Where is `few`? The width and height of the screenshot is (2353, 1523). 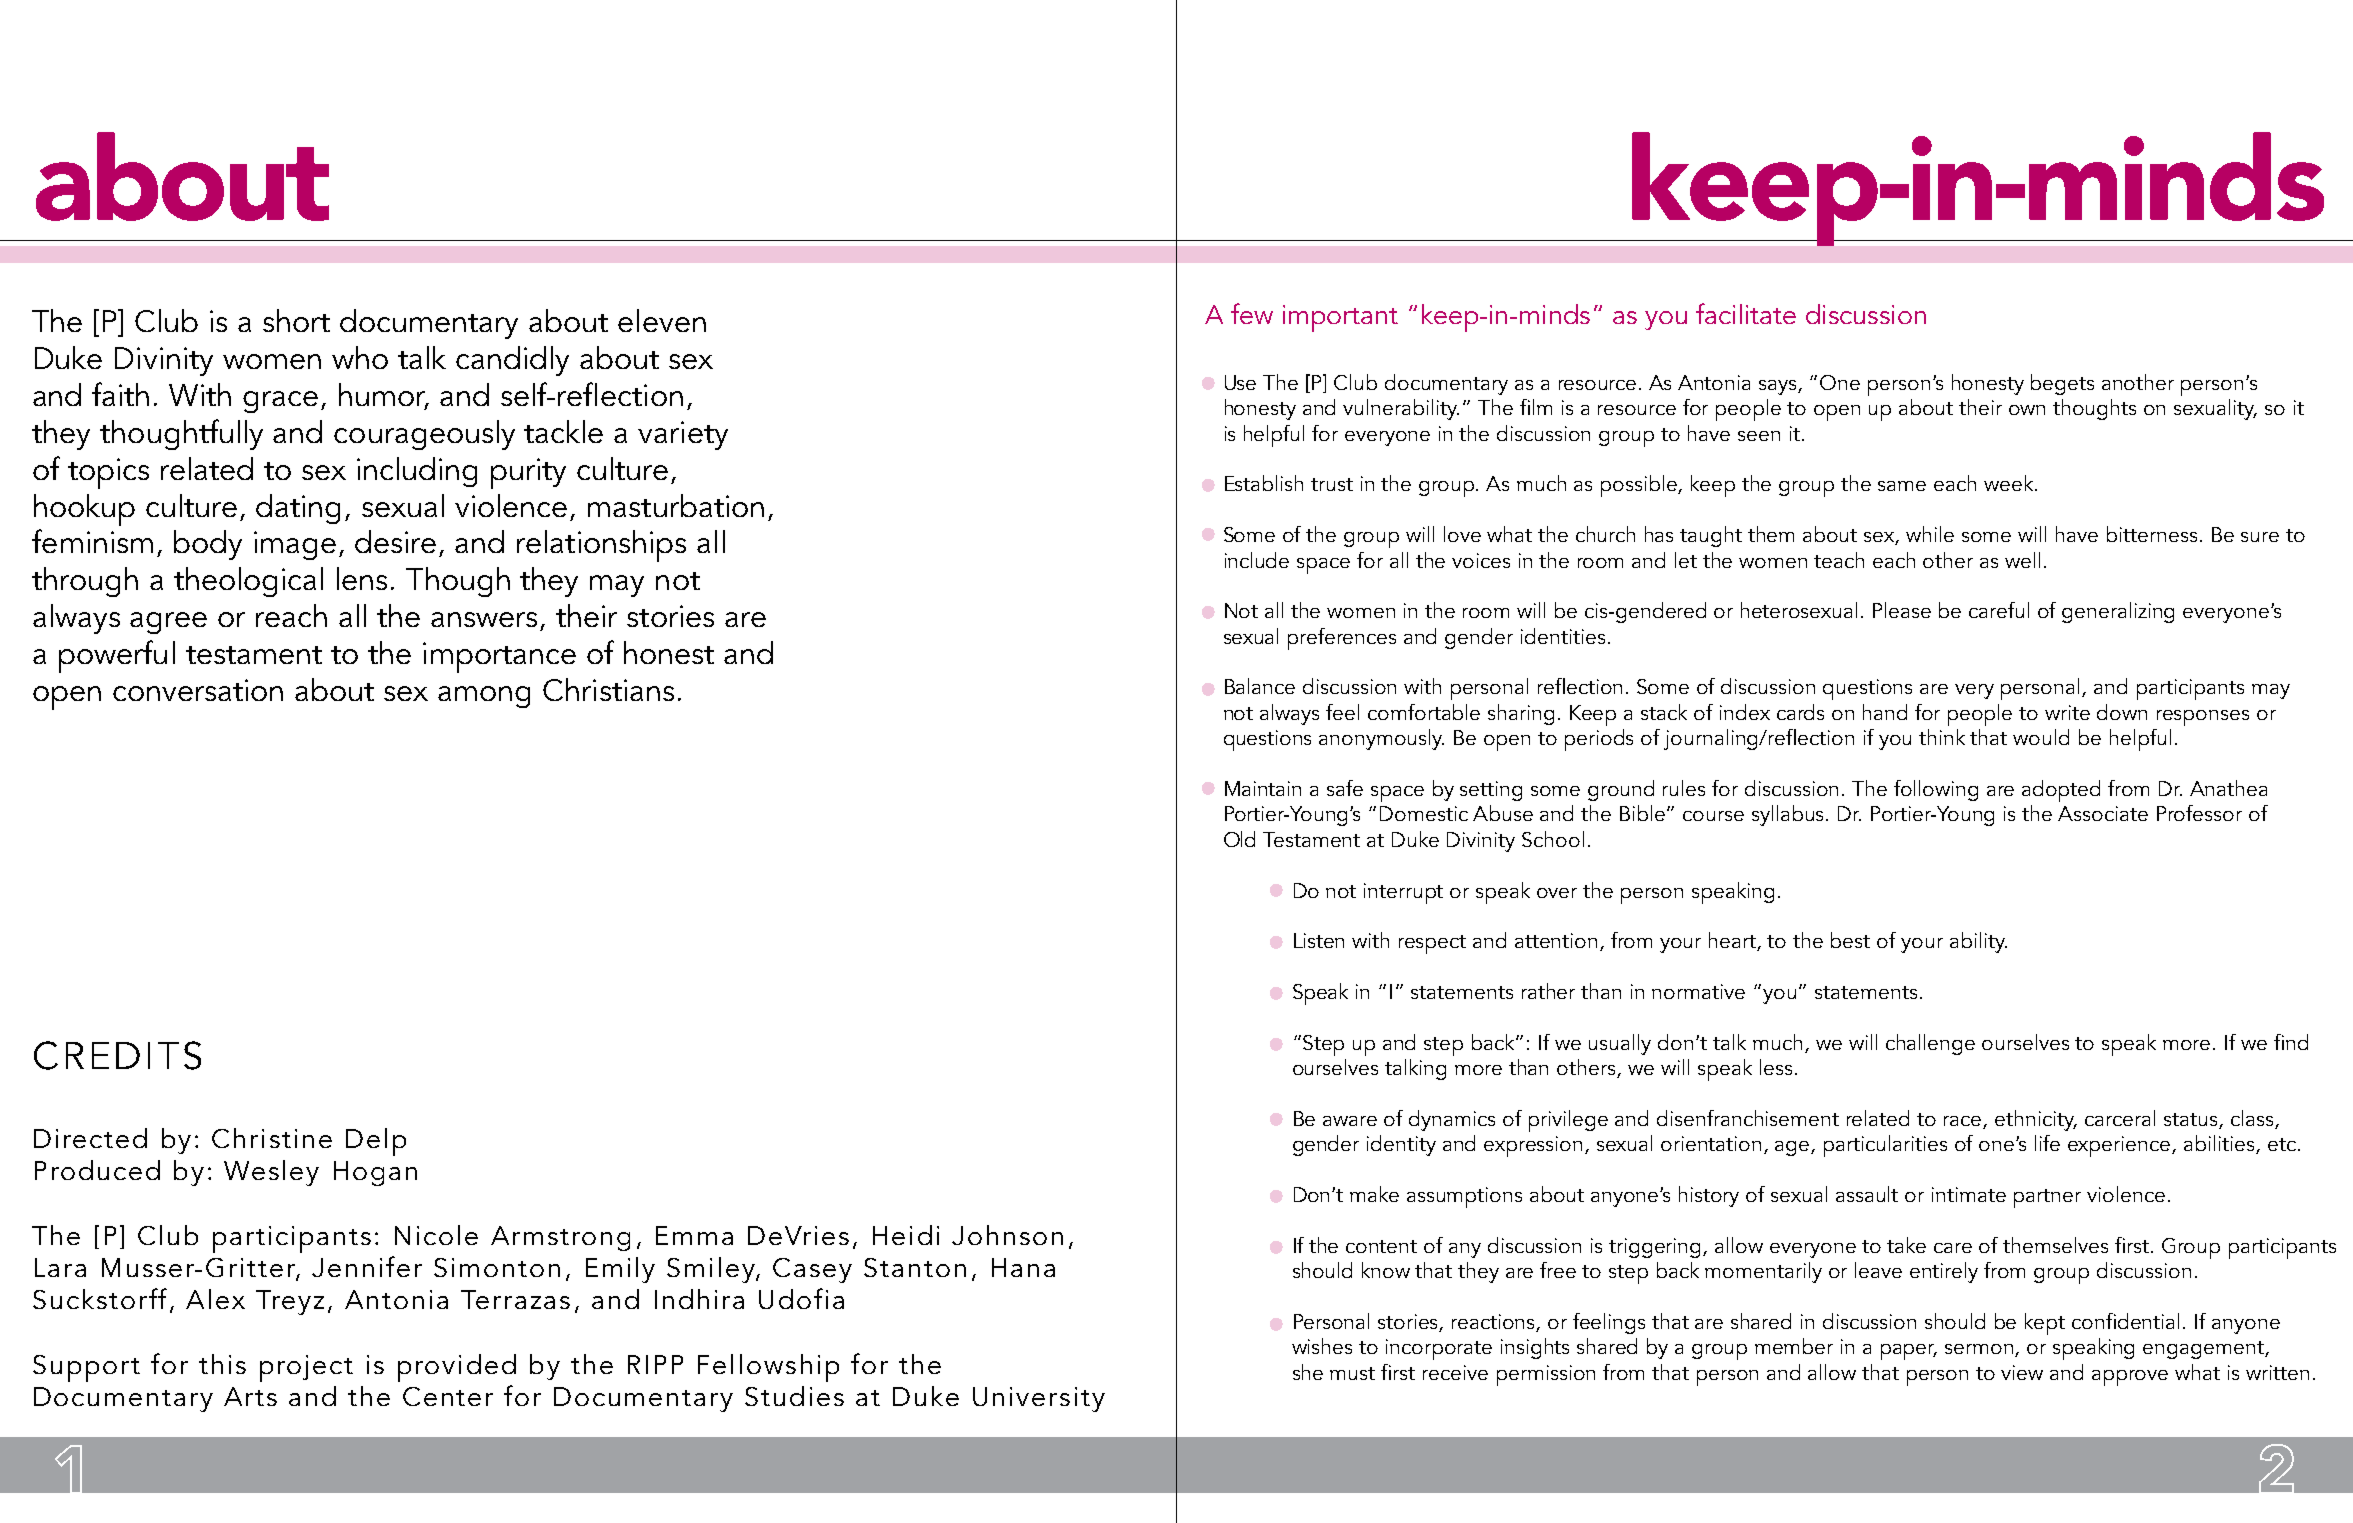
few is located at coordinates (1252, 313).
